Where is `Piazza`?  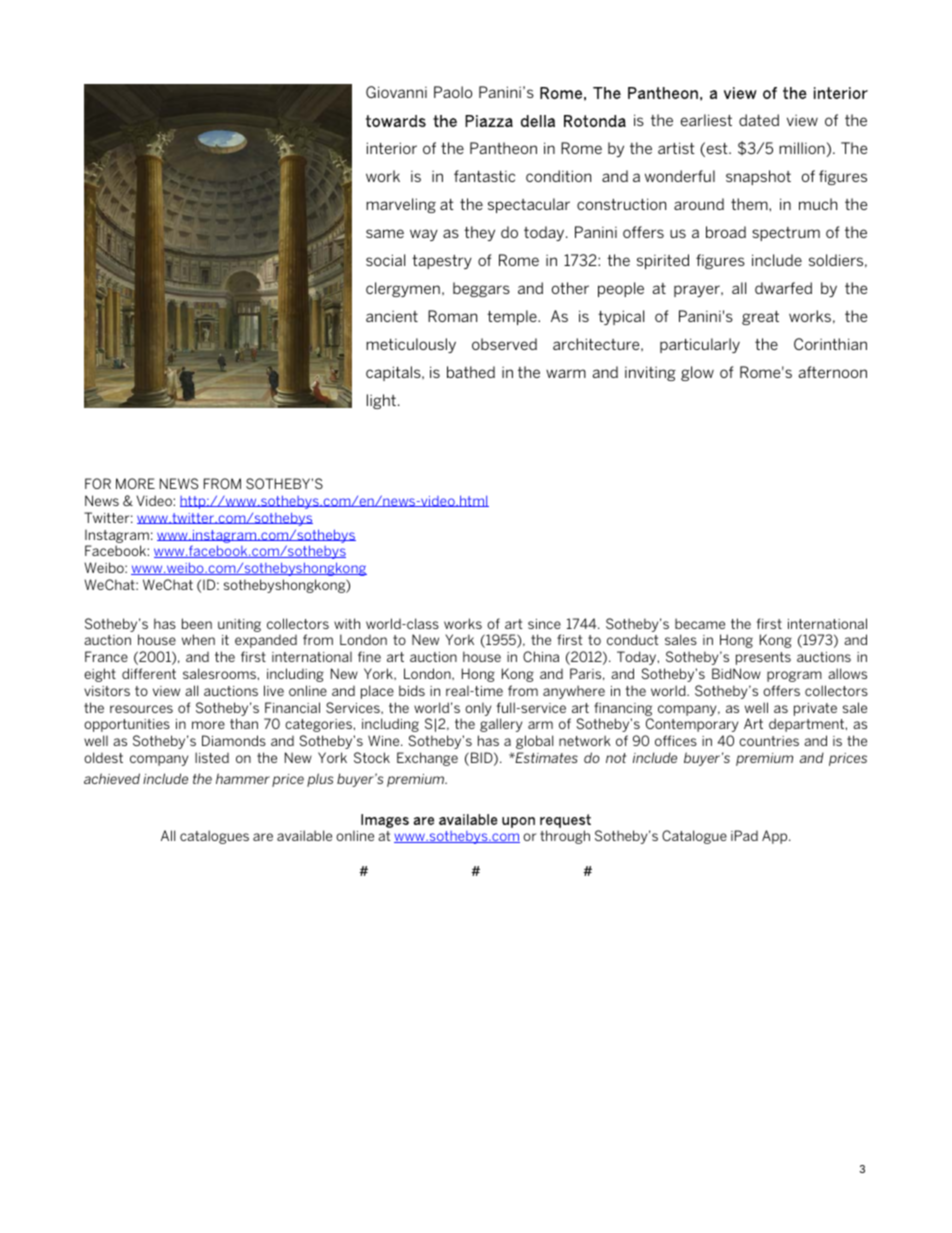 Piazza is located at coordinates (489, 121).
